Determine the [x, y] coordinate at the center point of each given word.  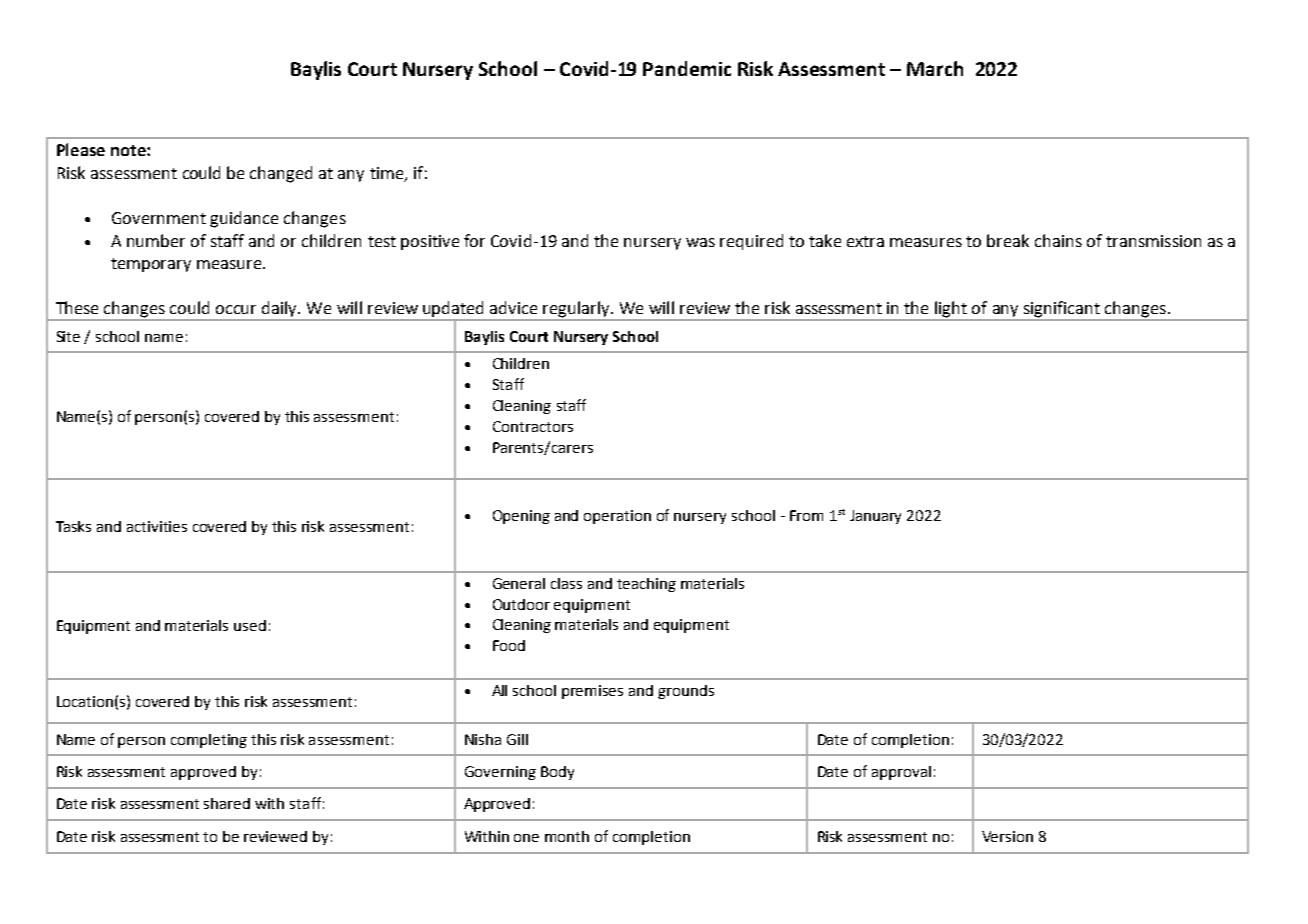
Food [509, 645]
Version [1007, 836]
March [935, 68]
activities [157, 526]
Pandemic [687, 68]
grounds [686, 692]
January [875, 517]
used [250, 625]
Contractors [533, 426]
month [567, 836]
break [1008, 240]
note [129, 150]
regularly [577, 309]
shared [227, 803]
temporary [151, 265]
